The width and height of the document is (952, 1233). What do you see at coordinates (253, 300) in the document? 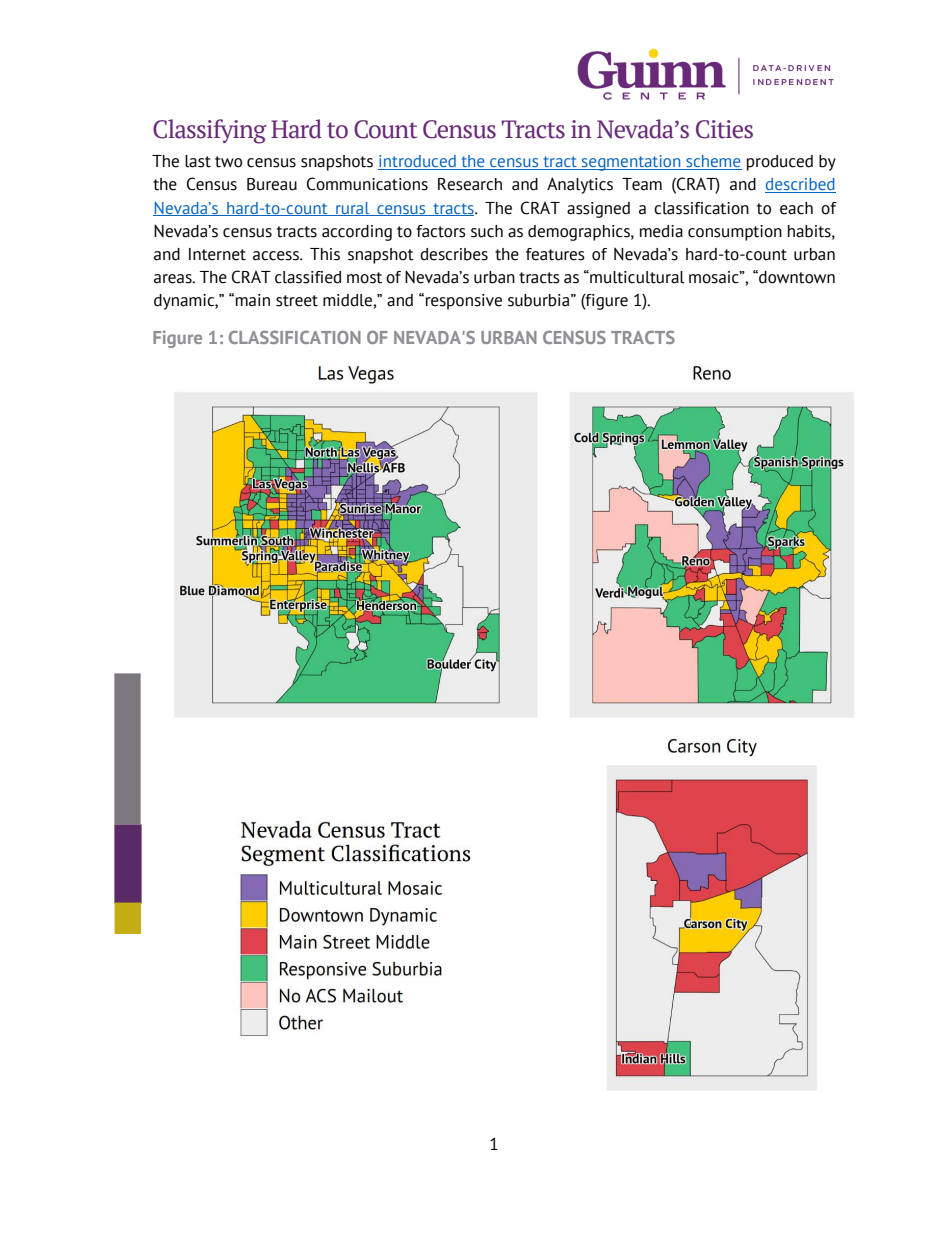
I see `main` at bounding box center [253, 300].
